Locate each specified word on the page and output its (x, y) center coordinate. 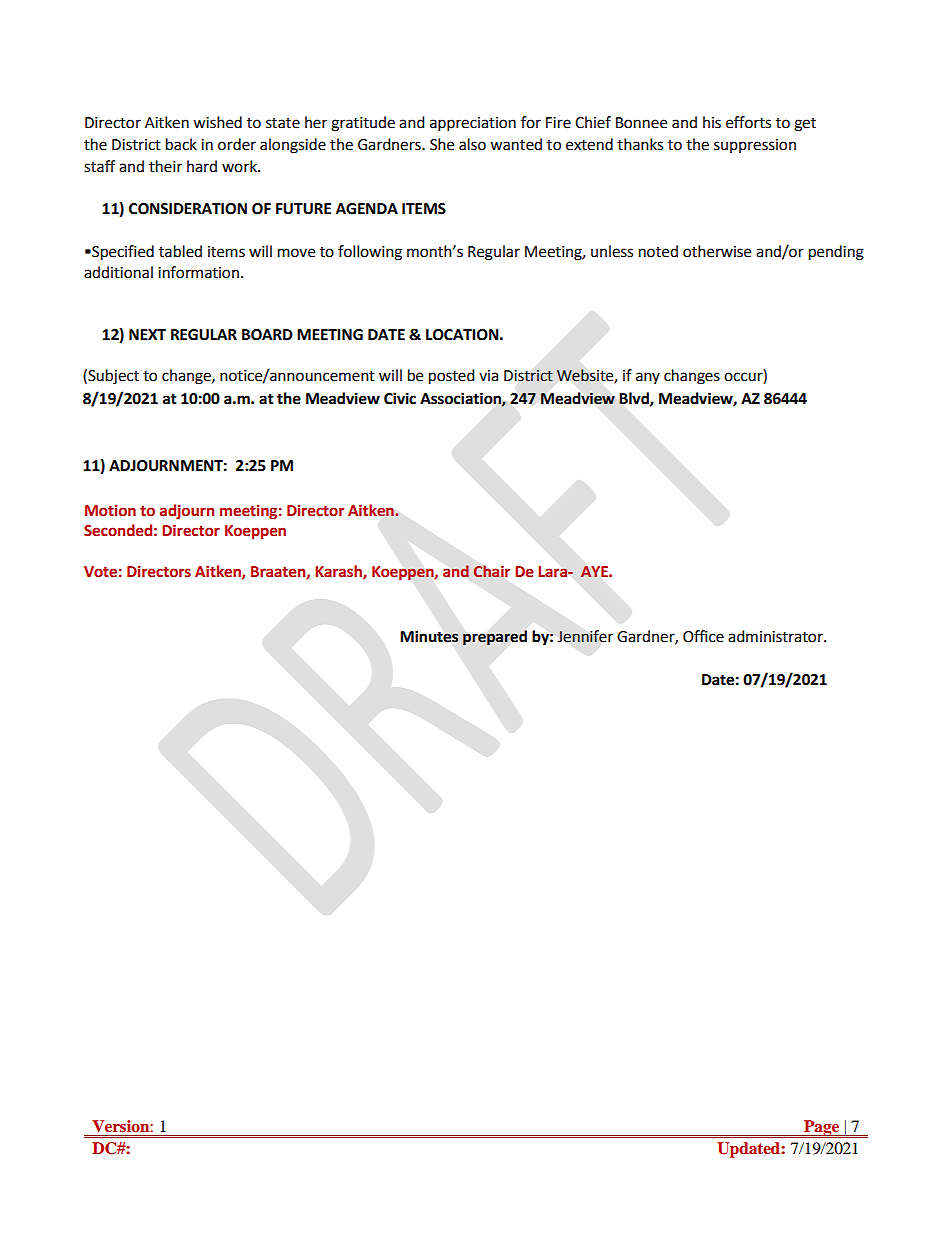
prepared (495, 638)
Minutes (429, 636)
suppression (755, 146)
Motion (110, 511)
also (472, 144)
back (181, 144)
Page (822, 1129)
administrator (776, 636)
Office (703, 636)
